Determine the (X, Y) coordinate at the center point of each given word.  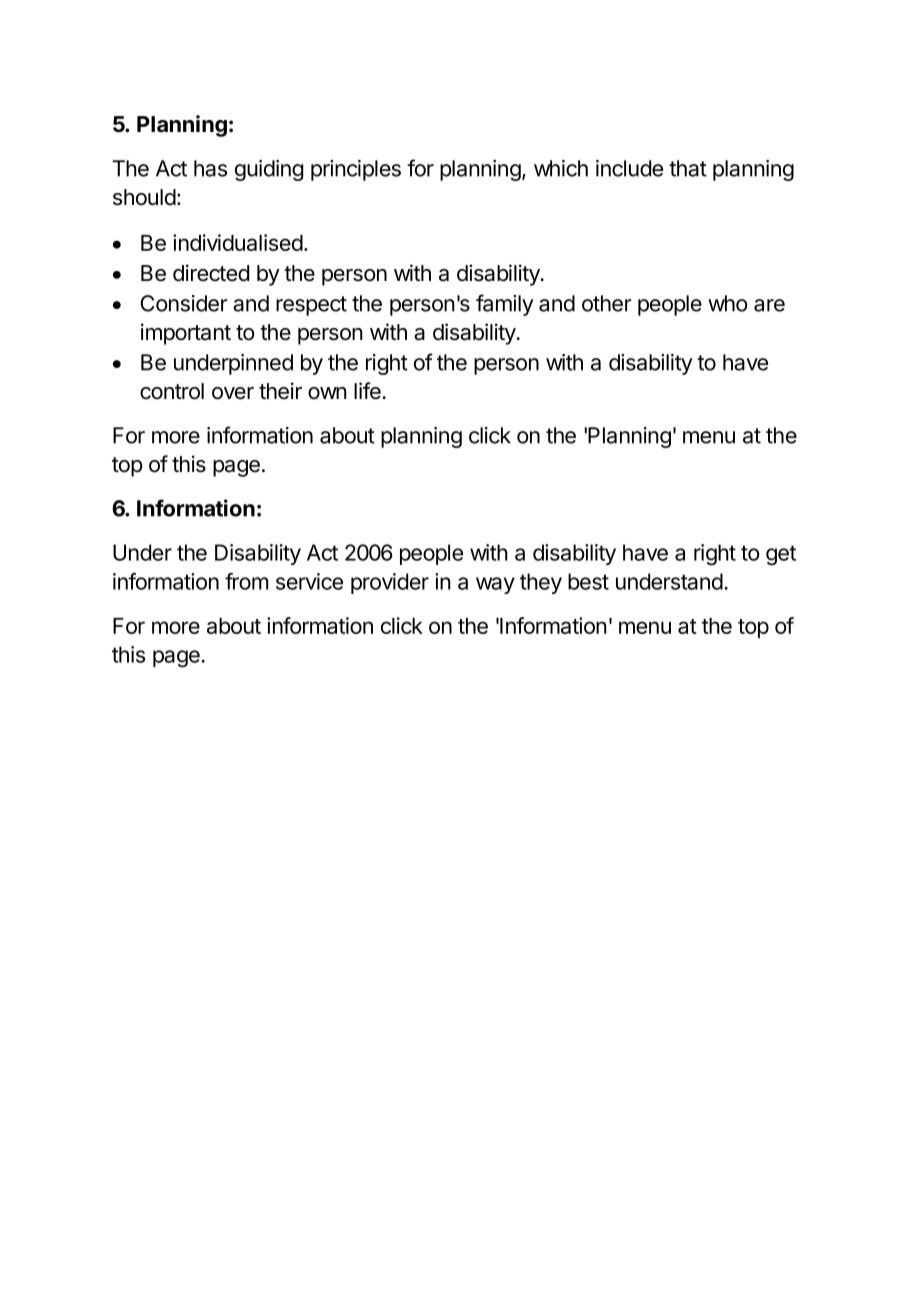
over (233, 393)
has (210, 168)
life (368, 391)
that (688, 168)
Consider (184, 303)
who (727, 303)
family (505, 305)
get (781, 555)
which (561, 168)
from (246, 581)
